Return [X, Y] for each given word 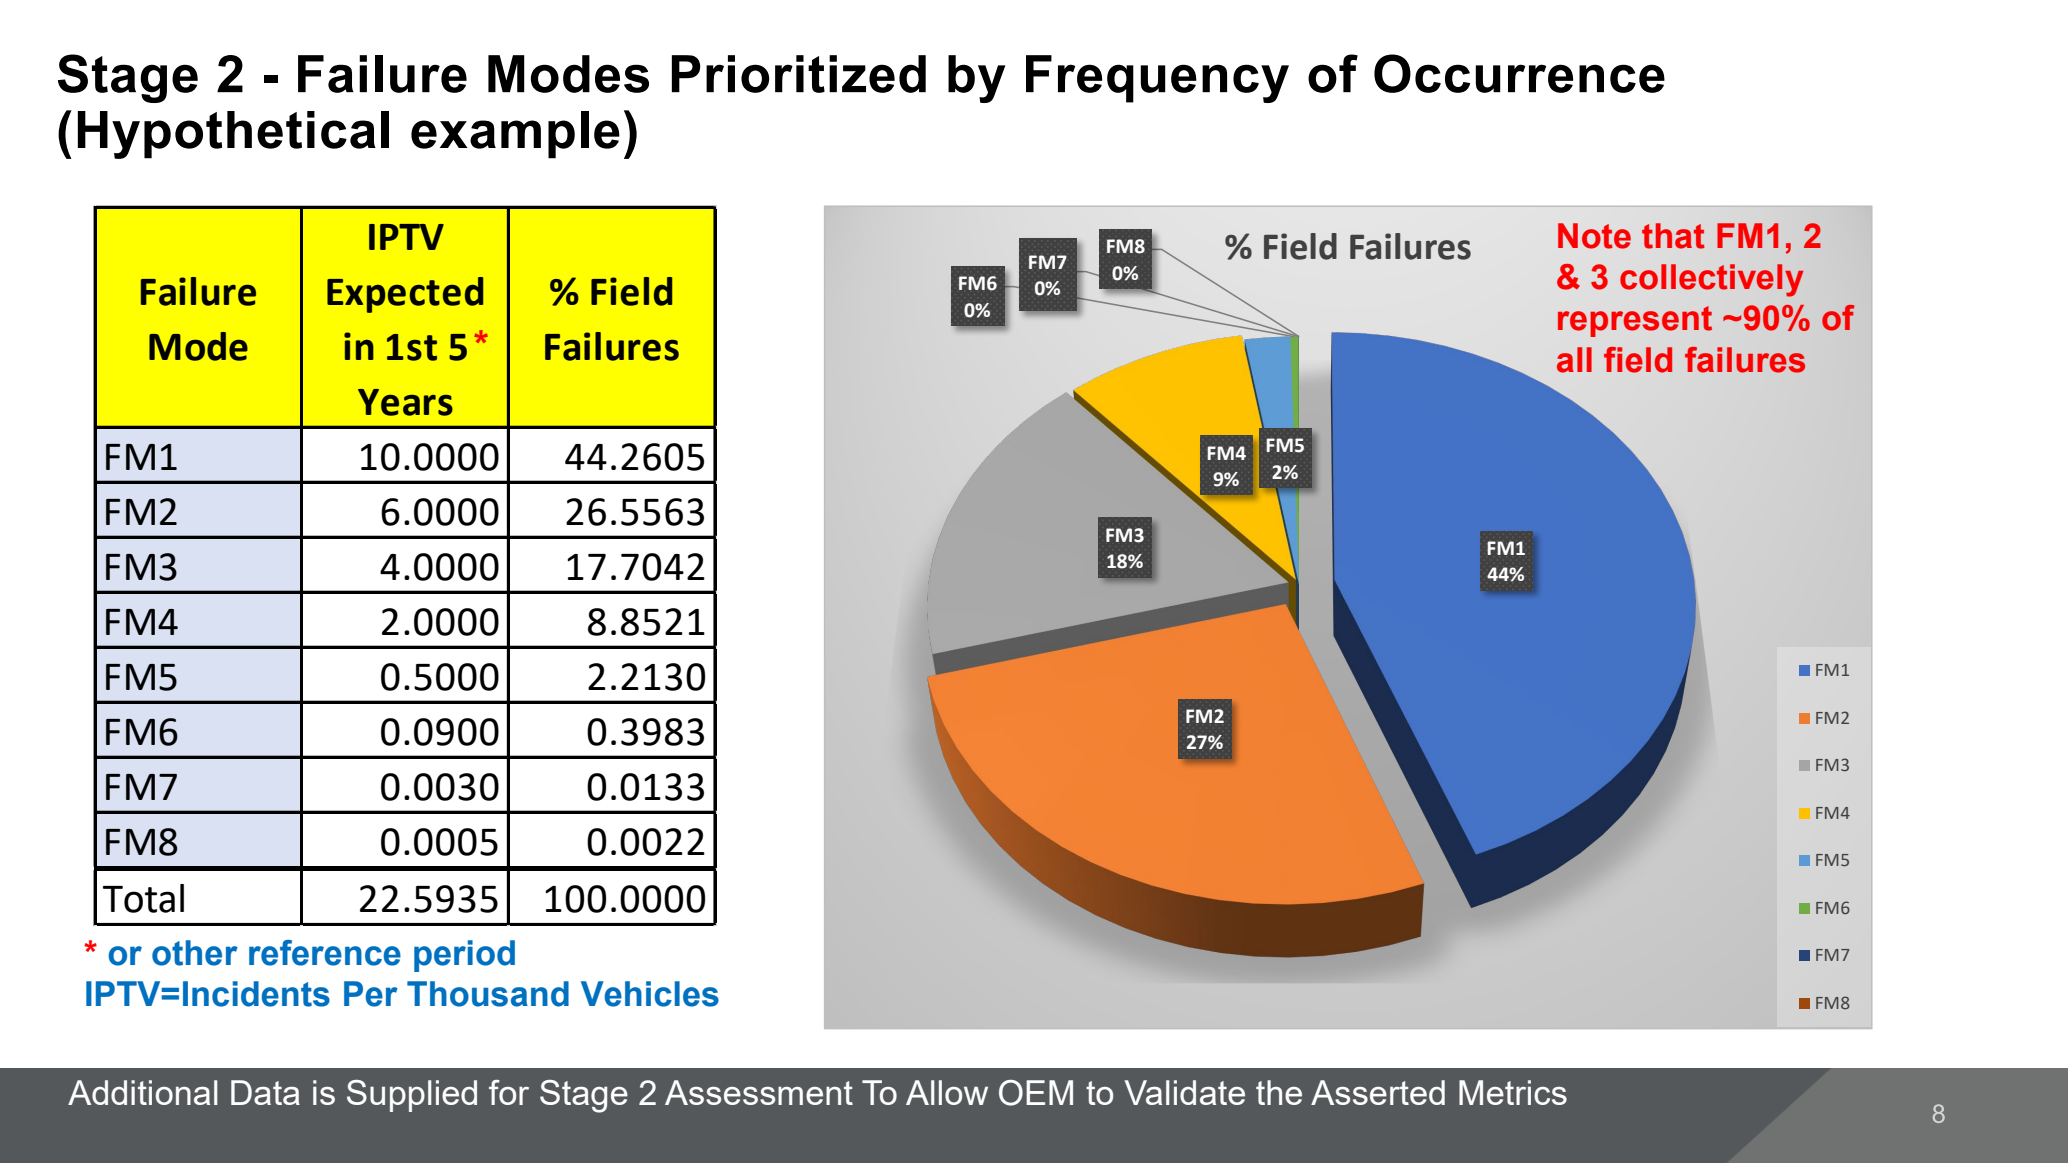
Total [143, 898]
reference [325, 953]
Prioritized [799, 74]
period [464, 956]
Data [265, 1092]
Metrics [1513, 1092]
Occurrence [1519, 73]
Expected [405, 295]
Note [1594, 236]
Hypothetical [233, 135]
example [515, 135]
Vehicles [650, 994]
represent [1635, 321]
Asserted [1378, 1092]
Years [405, 402]
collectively [1712, 280]
